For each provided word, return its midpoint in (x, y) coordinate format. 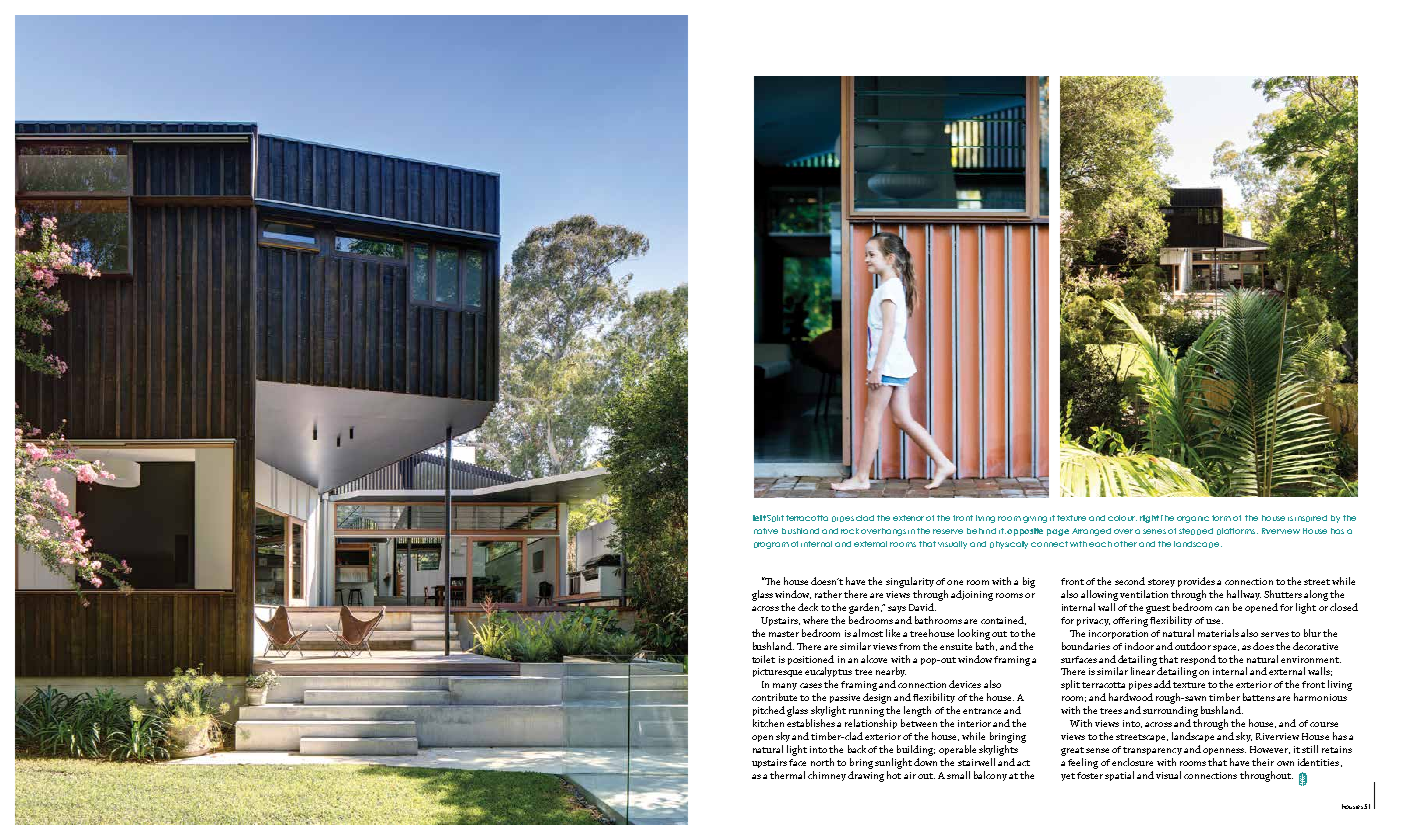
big (1029, 582)
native (766, 531)
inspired (1311, 518)
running (866, 712)
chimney (827, 776)
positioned (811, 660)
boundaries (1086, 646)
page (1058, 532)
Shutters (1283, 594)
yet (1068, 777)
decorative (1315, 646)
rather (828, 594)
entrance (982, 711)
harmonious (1320, 697)
